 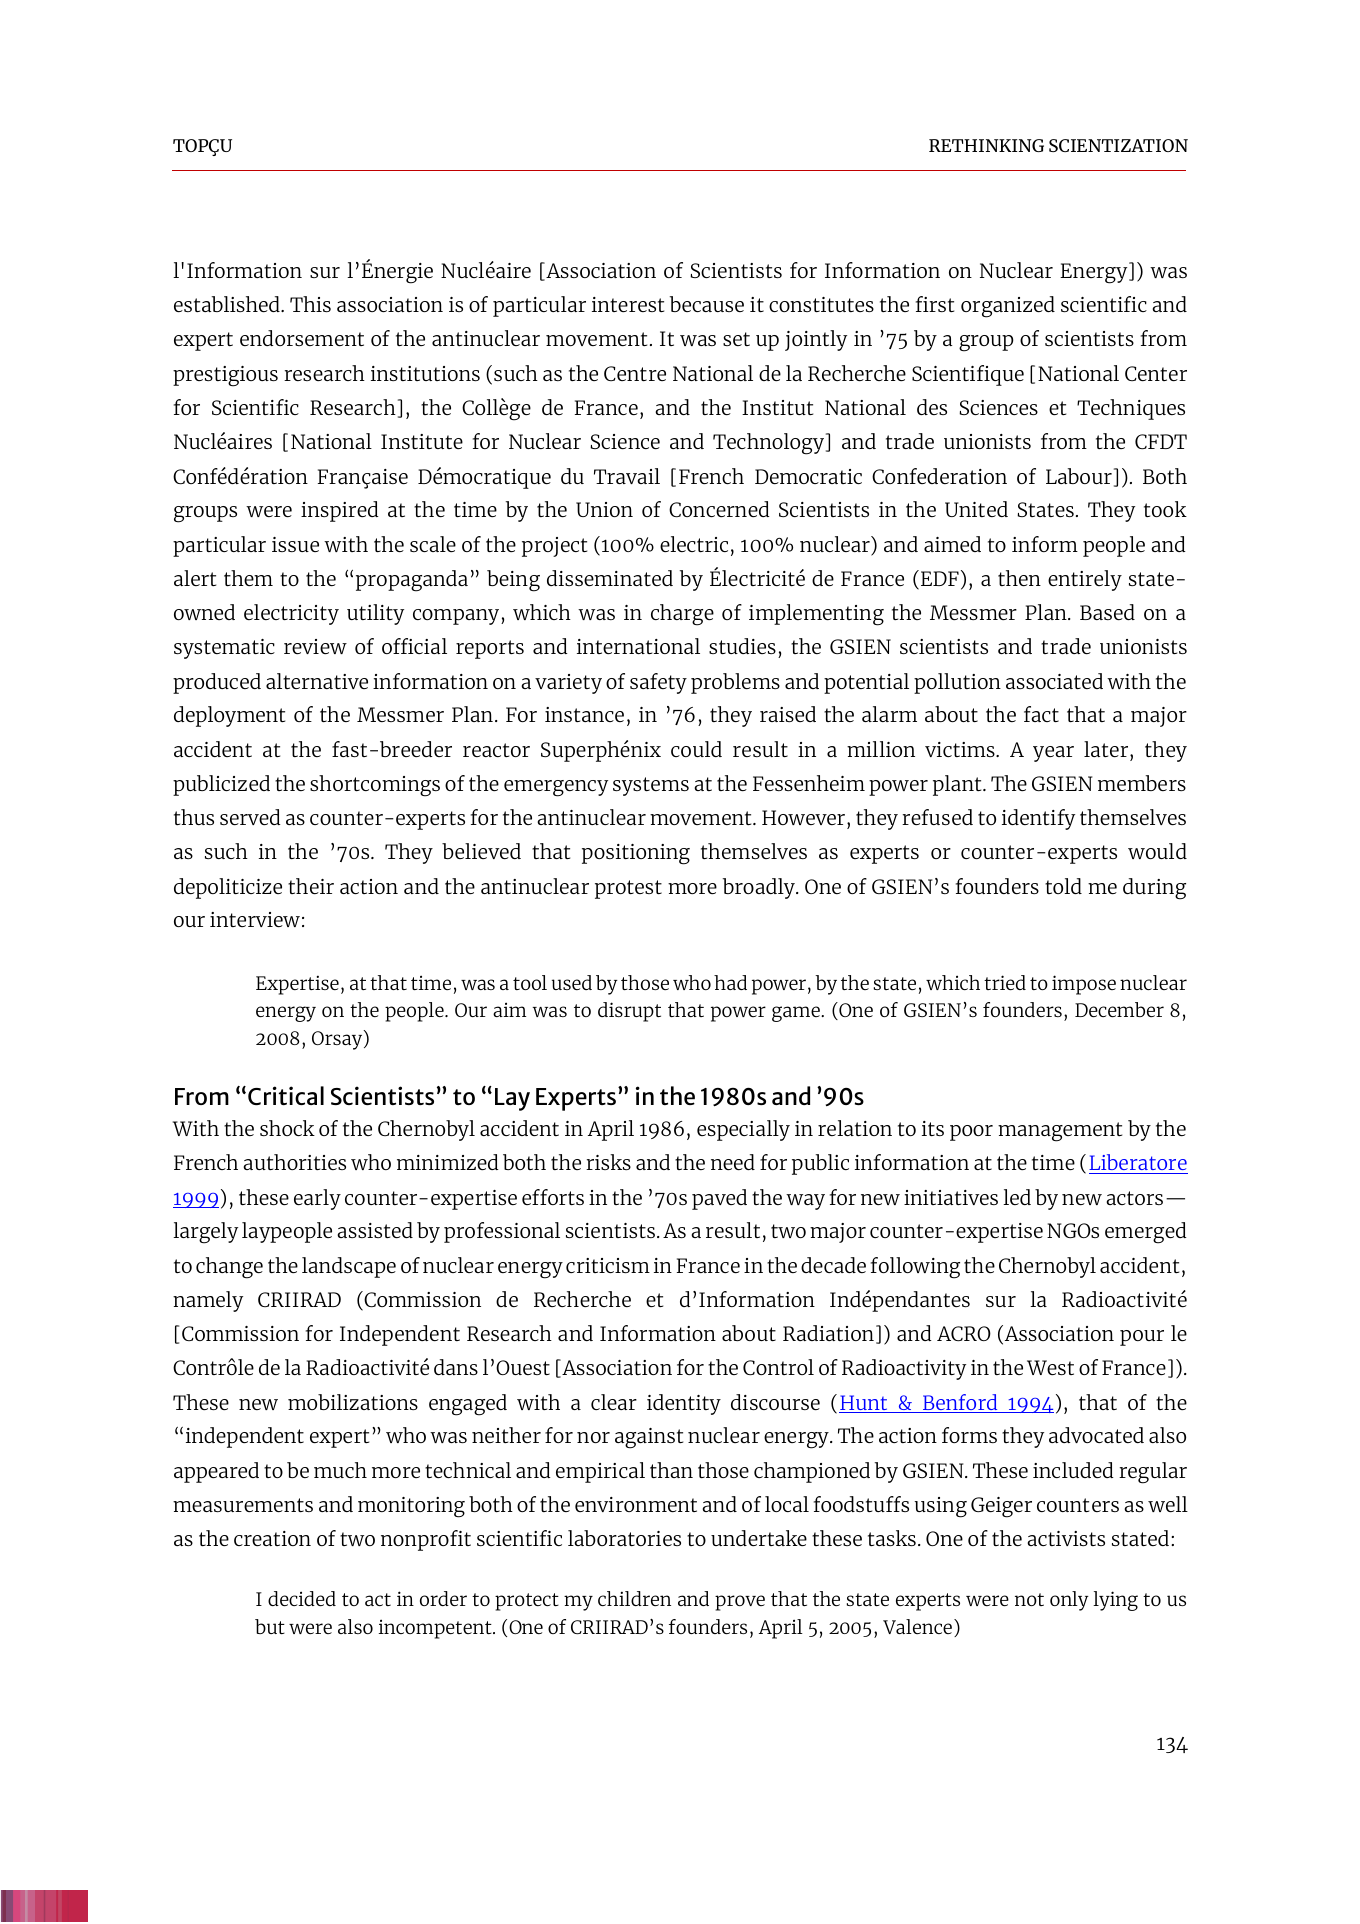 I want to click on told, so click(x=1063, y=886).
